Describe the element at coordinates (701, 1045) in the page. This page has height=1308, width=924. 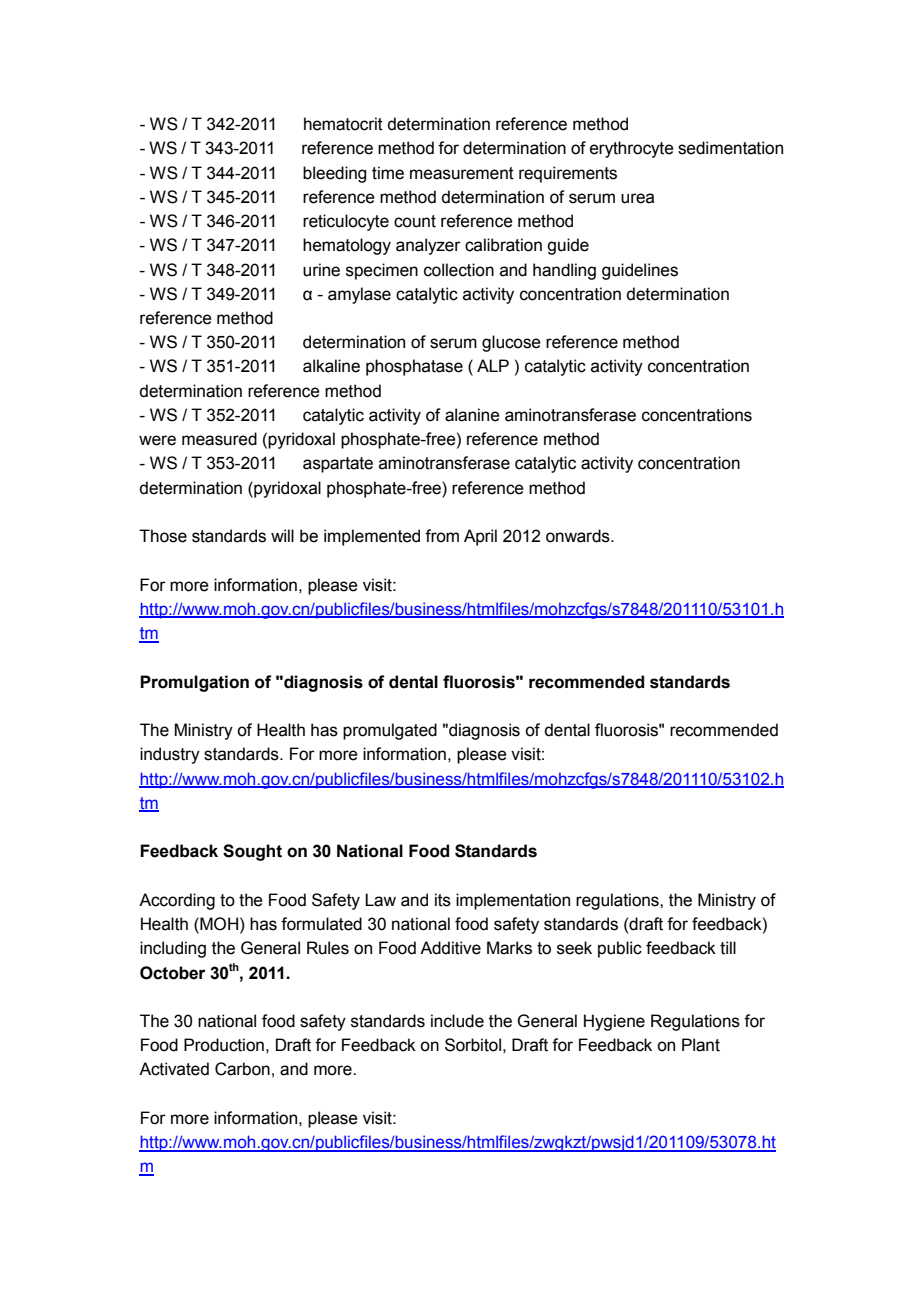
I see `Plant` at that location.
